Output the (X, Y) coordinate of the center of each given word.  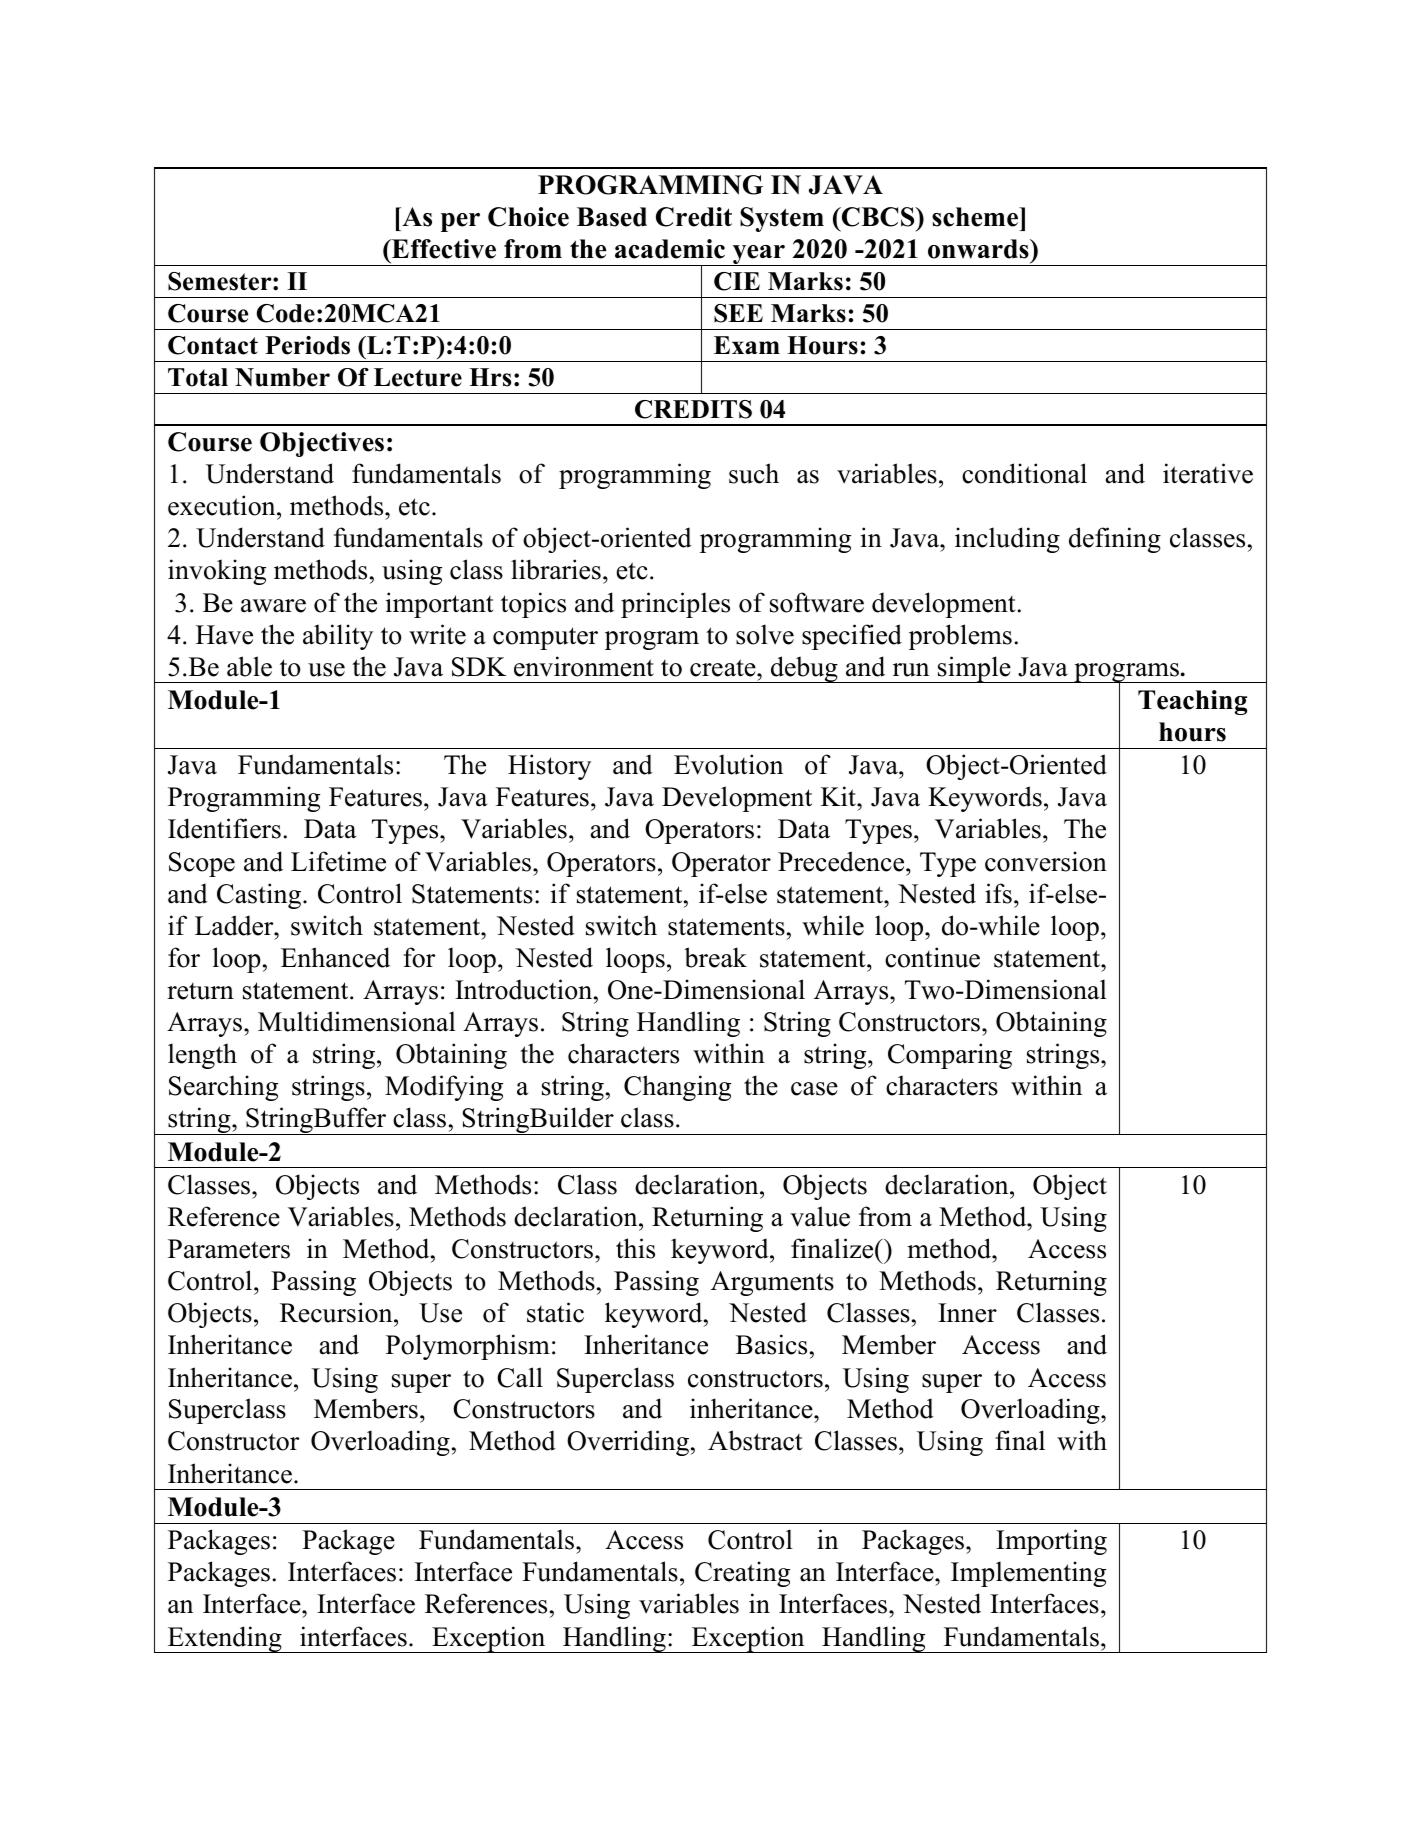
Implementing (1028, 1574)
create (724, 668)
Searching (223, 1088)
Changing (677, 1088)
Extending (225, 1639)
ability (338, 637)
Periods (307, 345)
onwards (979, 249)
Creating (742, 1574)
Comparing (950, 1056)
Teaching (1192, 702)
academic (670, 249)
